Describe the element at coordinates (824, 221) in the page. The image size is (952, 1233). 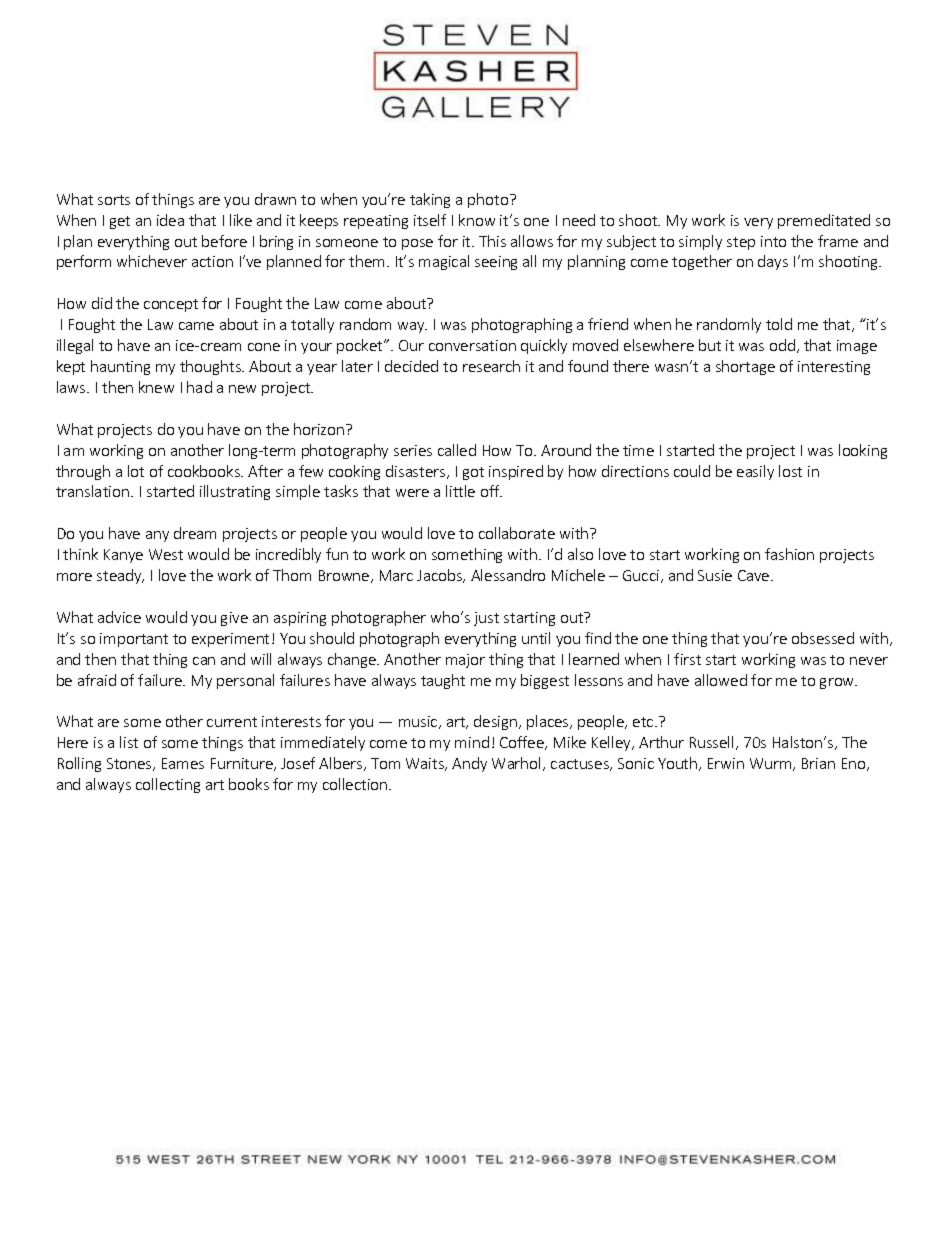
I see `premeditated` at that location.
